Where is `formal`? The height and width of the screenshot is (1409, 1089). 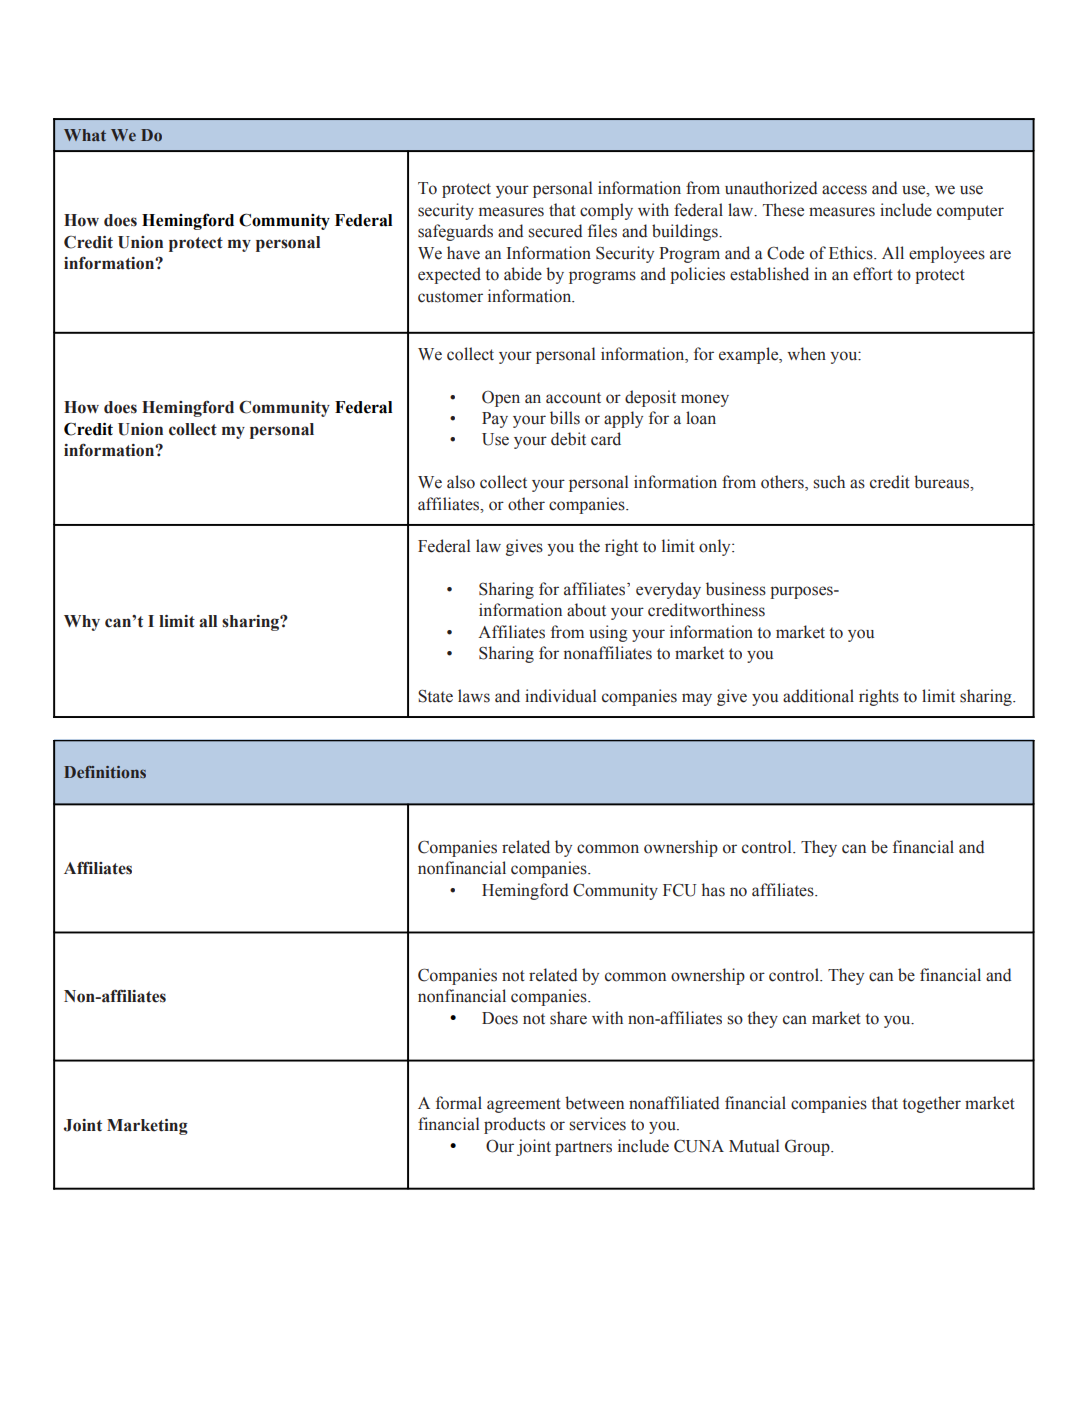 formal is located at coordinates (459, 1103).
